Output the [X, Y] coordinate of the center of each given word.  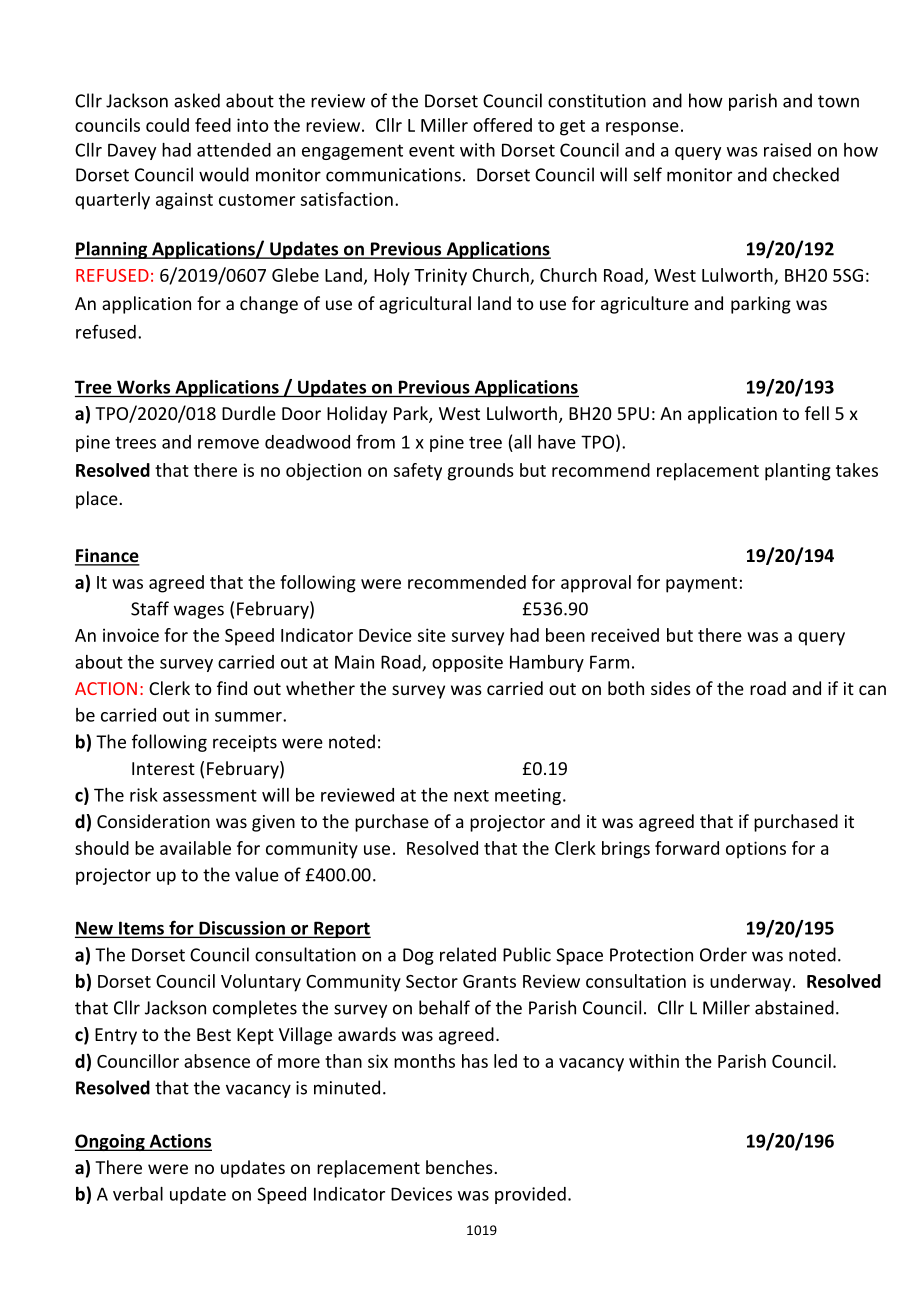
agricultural [425, 305]
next [471, 796]
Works [143, 387]
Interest [163, 768]
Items [141, 929]
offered [502, 125]
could [167, 125]
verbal [138, 1194]
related [468, 954]
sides [671, 688]
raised [787, 150]
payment [701, 585]
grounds [481, 472]
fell [817, 413]
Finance [107, 556]
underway [750, 983]
